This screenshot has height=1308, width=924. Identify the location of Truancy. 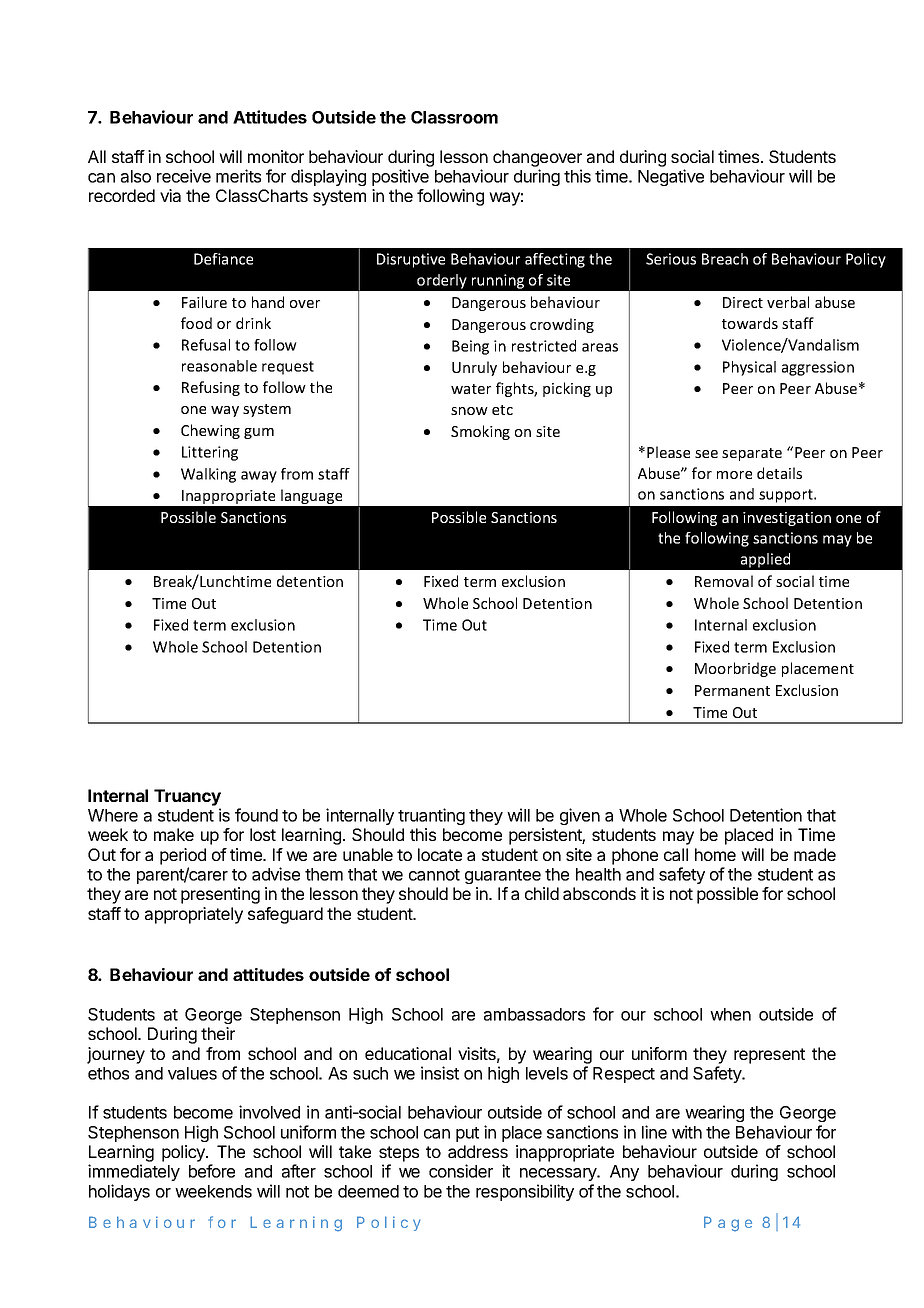
(187, 797).
